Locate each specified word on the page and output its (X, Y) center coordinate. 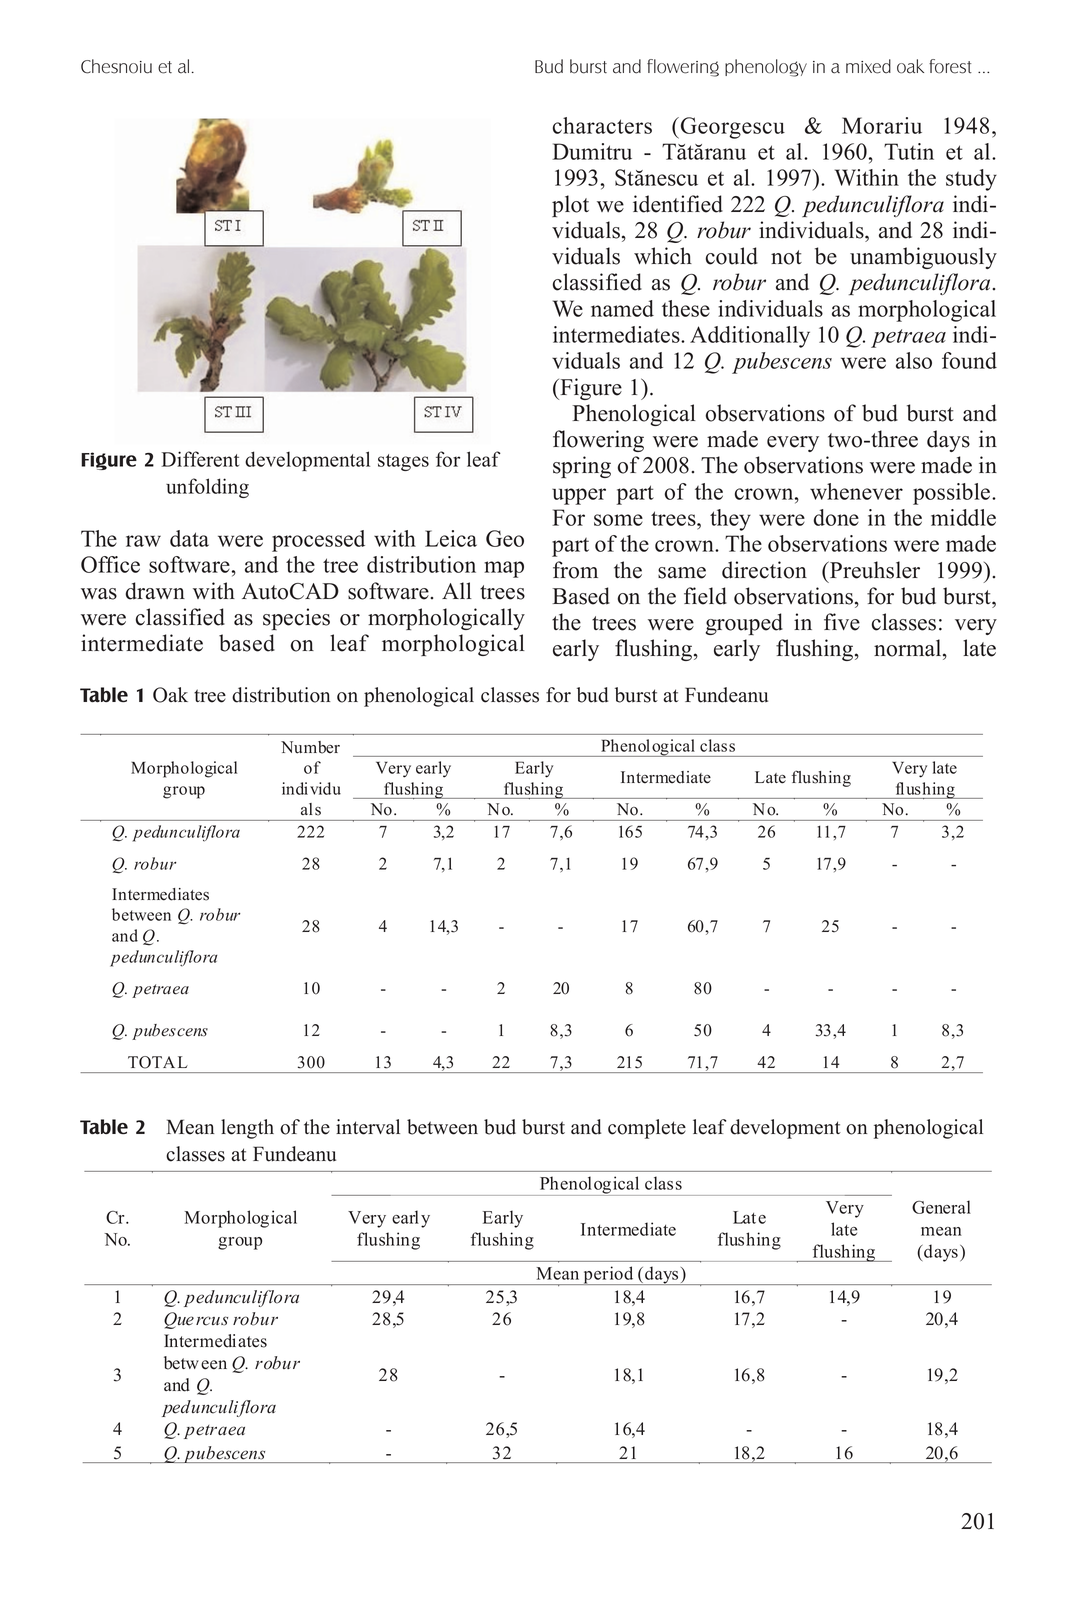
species (296, 619)
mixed (868, 66)
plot (570, 206)
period (608, 1275)
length (247, 1129)
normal (909, 648)
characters (602, 125)
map (504, 569)
